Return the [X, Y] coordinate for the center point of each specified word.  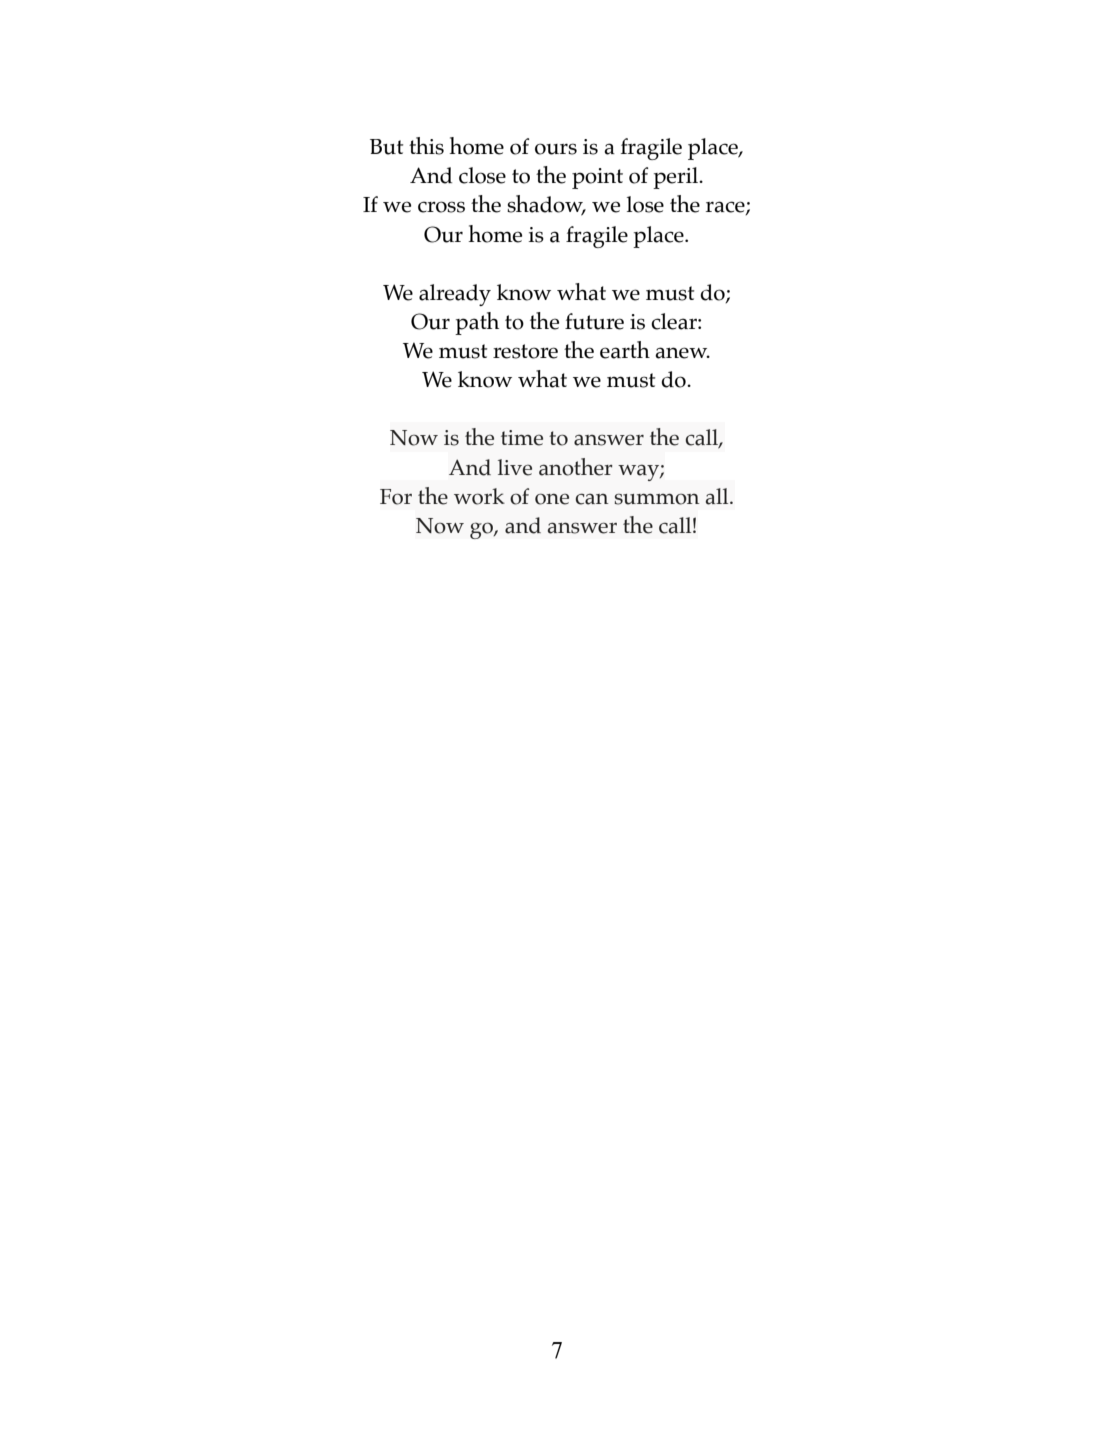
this [426, 146]
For [396, 497]
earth [625, 350]
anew [682, 353]
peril [676, 178]
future [594, 321]
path [477, 323]
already [455, 295]
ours [556, 149]
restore [525, 351]
